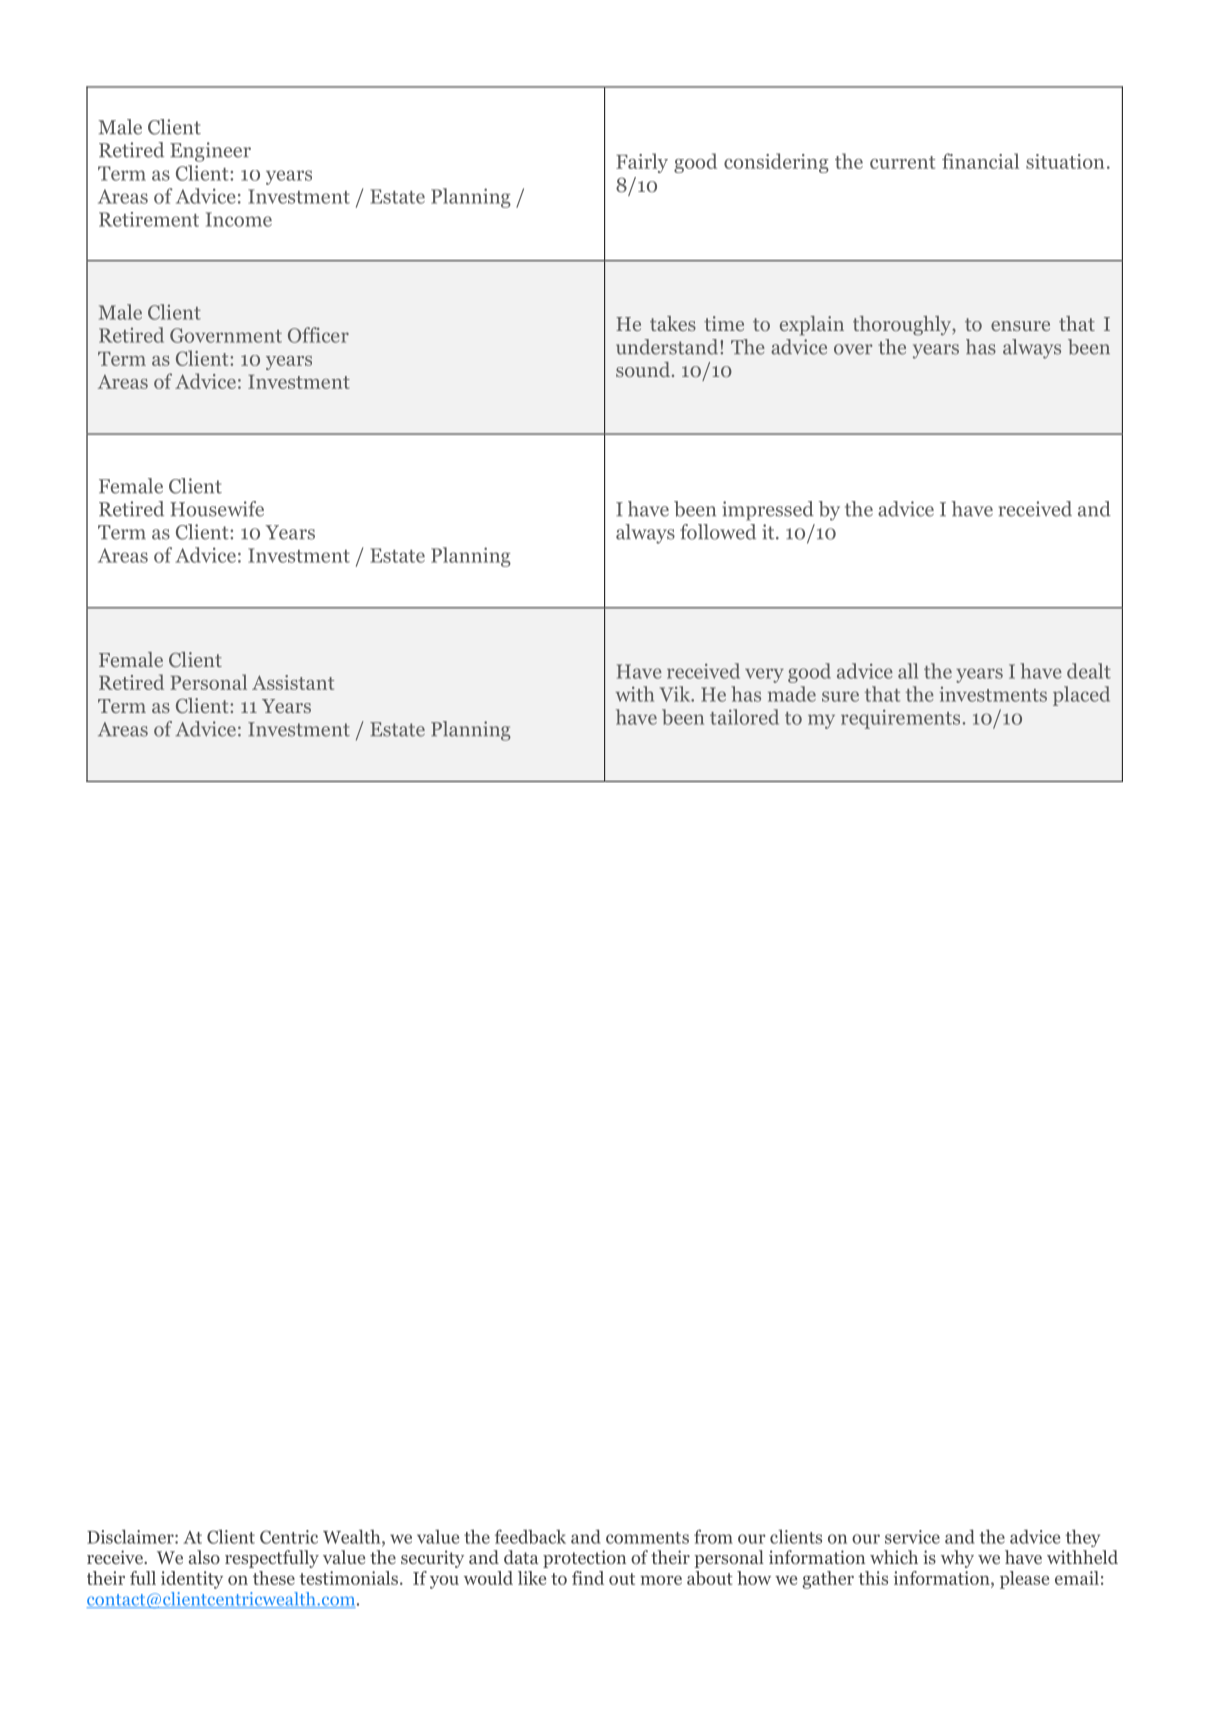 This screenshot has width=1209, height=1709. What do you see at coordinates (274, 1578) in the screenshot?
I see `these` at bounding box center [274, 1578].
